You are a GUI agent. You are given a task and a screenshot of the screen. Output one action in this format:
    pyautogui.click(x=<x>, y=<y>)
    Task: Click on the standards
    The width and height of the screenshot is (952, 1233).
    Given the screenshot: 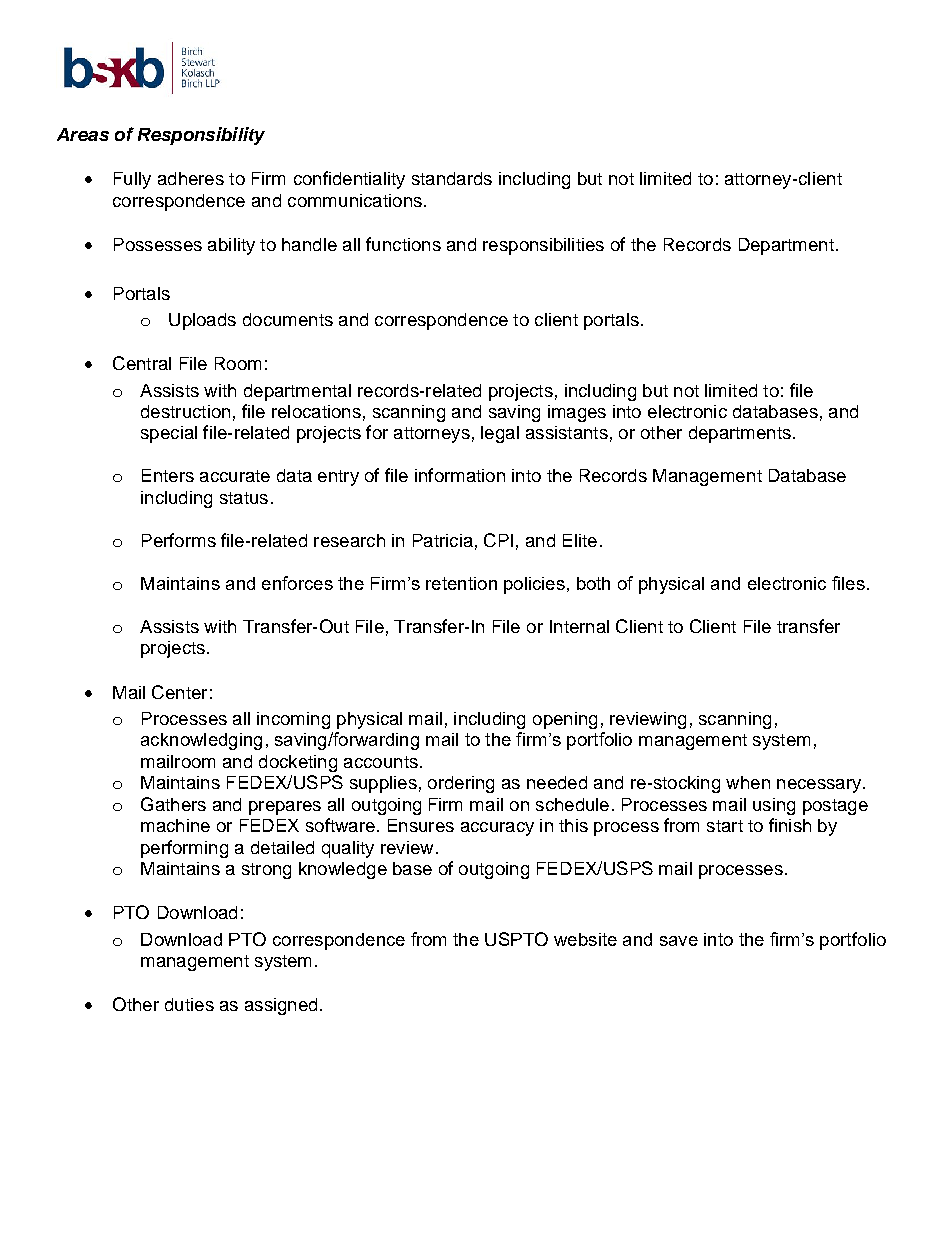 What is the action you would take?
    pyautogui.click(x=452, y=178)
